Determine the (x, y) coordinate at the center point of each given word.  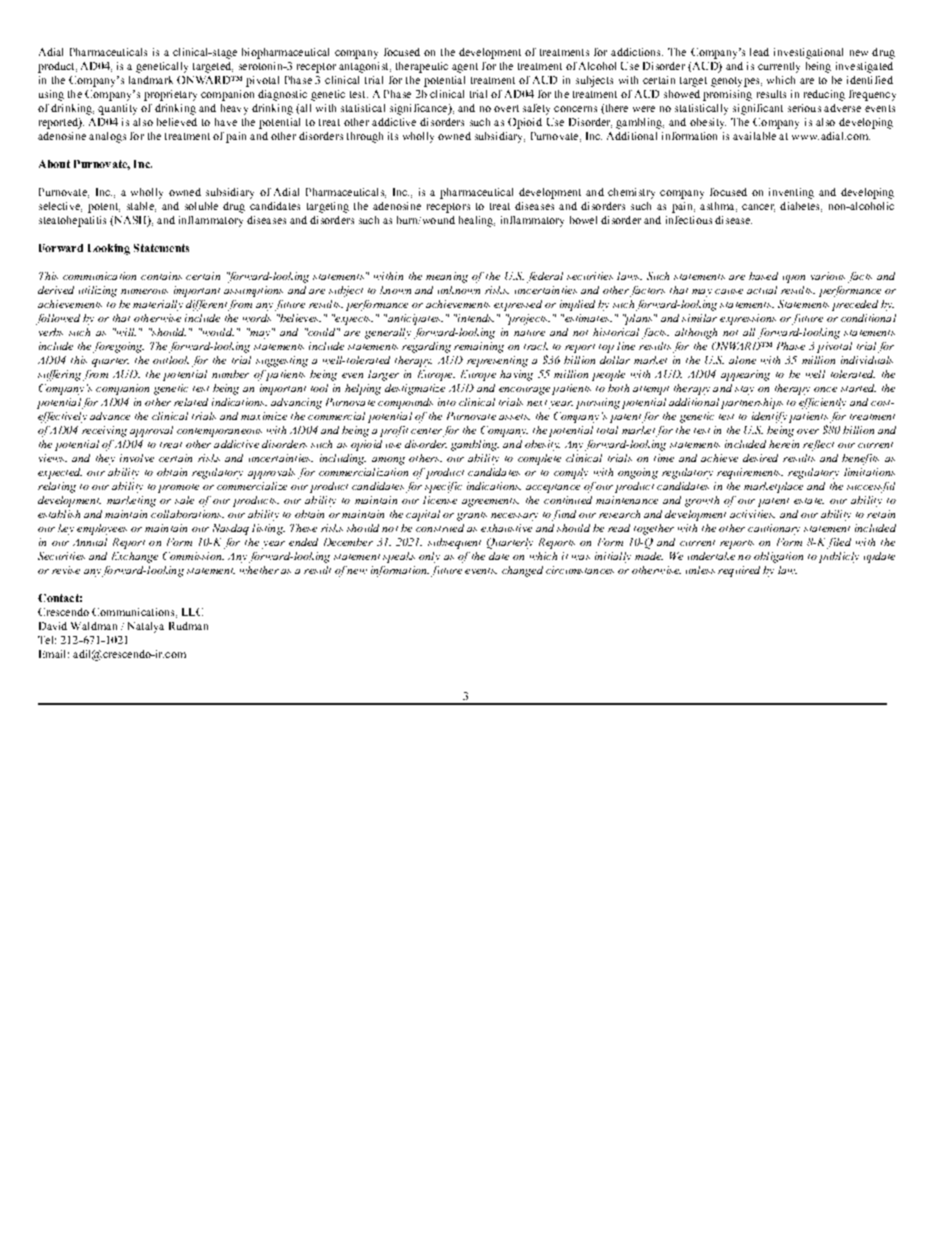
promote (178, 488)
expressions (748, 319)
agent (465, 68)
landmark (151, 80)
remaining (479, 347)
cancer (758, 208)
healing (477, 221)
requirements (750, 473)
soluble (201, 206)
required (739, 571)
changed (522, 571)
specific (443, 487)
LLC (192, 612)
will (125, 332)
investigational (808, 53)
